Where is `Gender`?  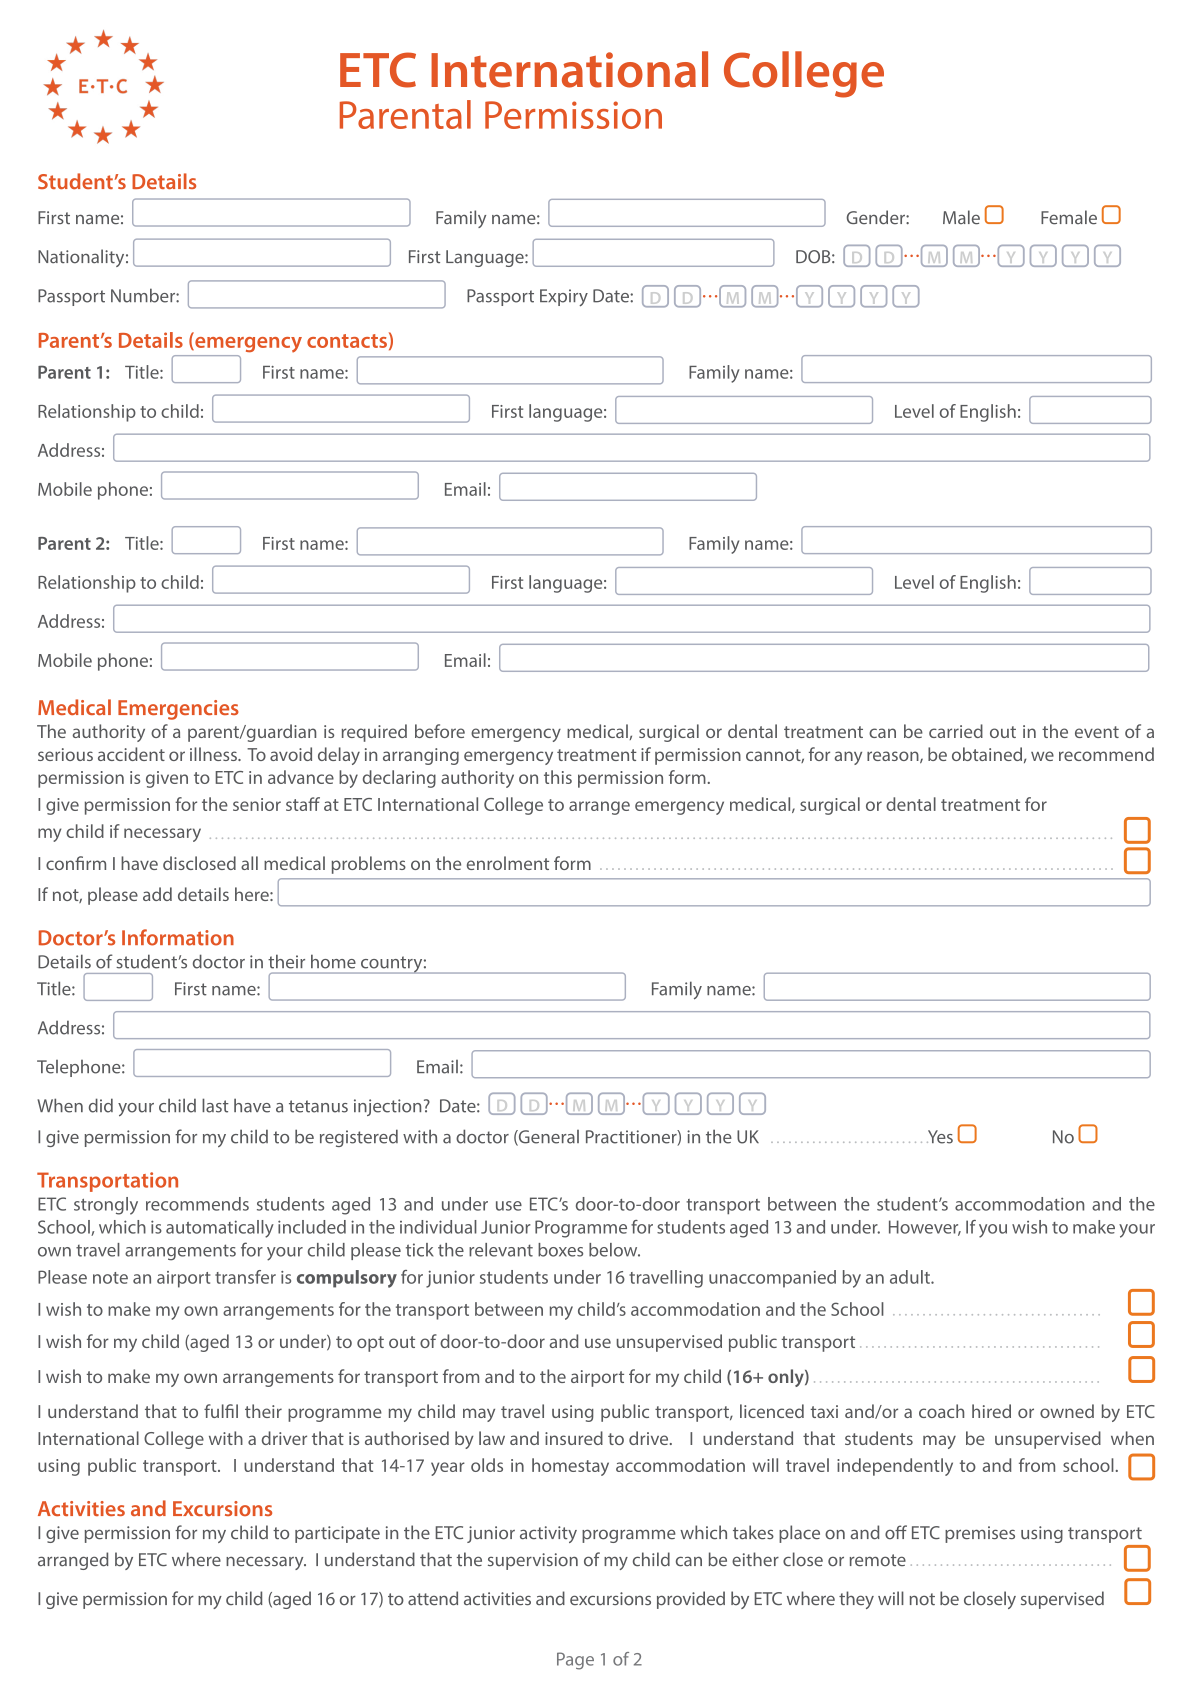 Gender is located at coordinates (877, 217).
